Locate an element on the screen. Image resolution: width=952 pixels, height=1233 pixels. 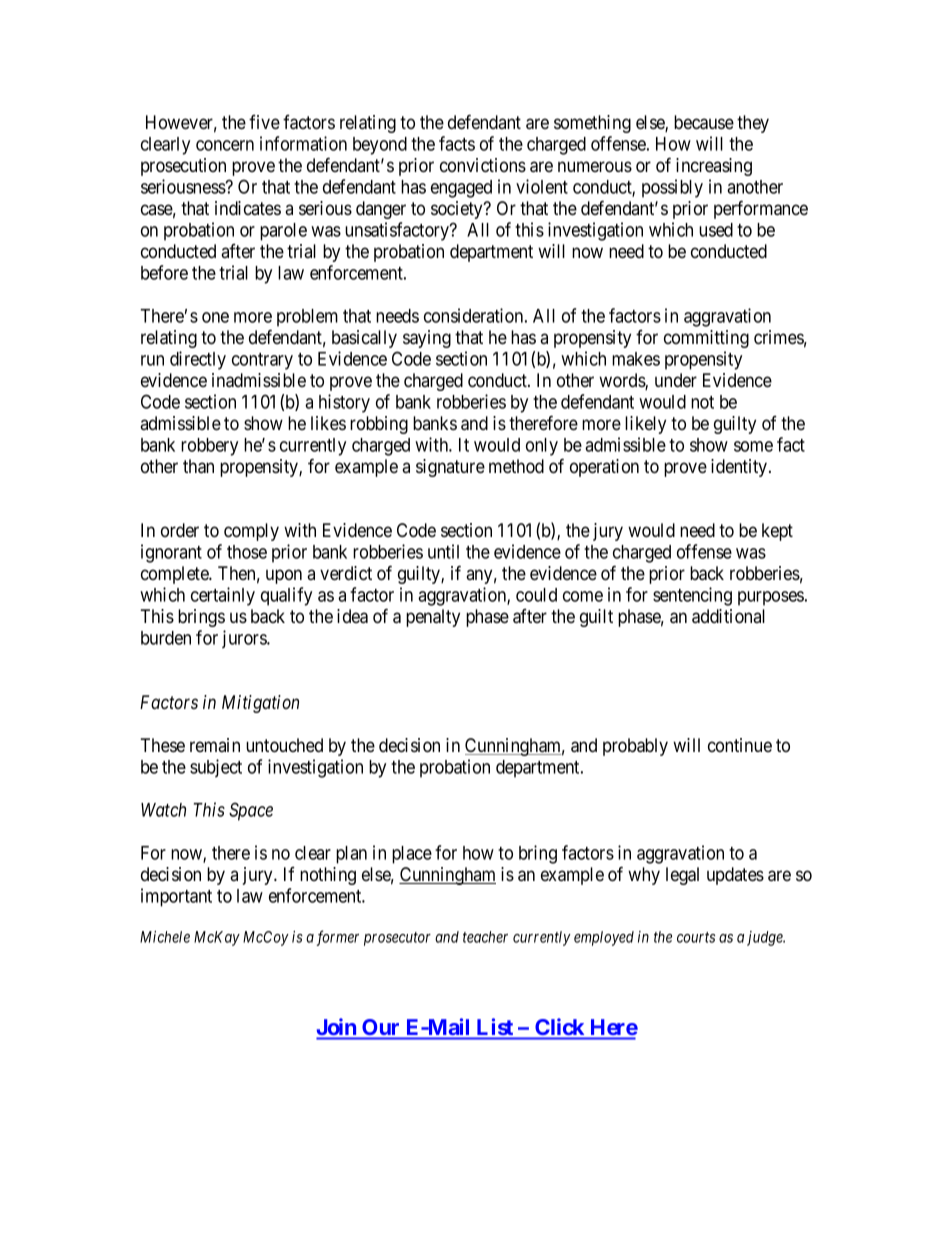
increasing is located at coordinates (714, 167).
